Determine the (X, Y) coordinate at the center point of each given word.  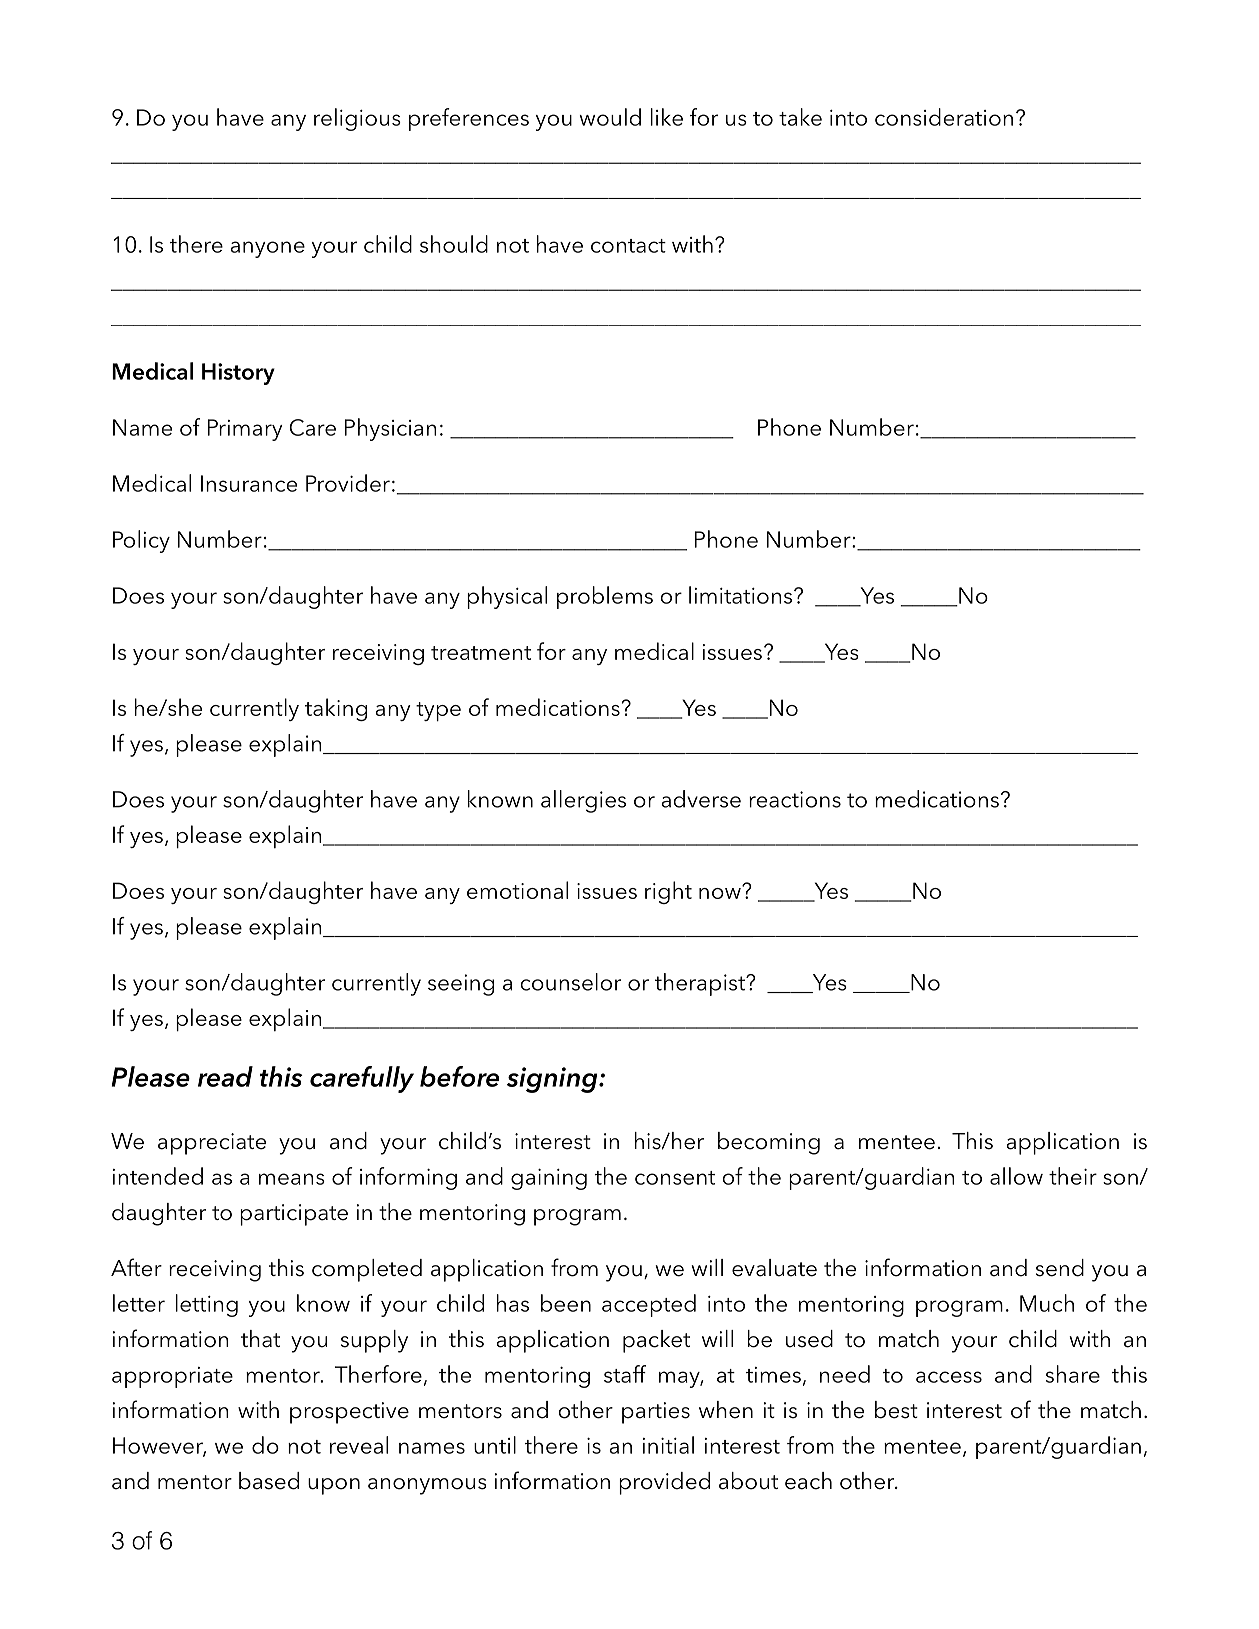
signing (553, 1080)
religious (357, 119)
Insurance (249, 483)
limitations (742, 595)
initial (668, 1445)
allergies (583, 801)
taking (336, 709)
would (610, 117)
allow (1016, 1176)
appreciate (212, 1144)
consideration (944, 117)
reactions (795, 799)
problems (605, 597)
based (269, 1481)
